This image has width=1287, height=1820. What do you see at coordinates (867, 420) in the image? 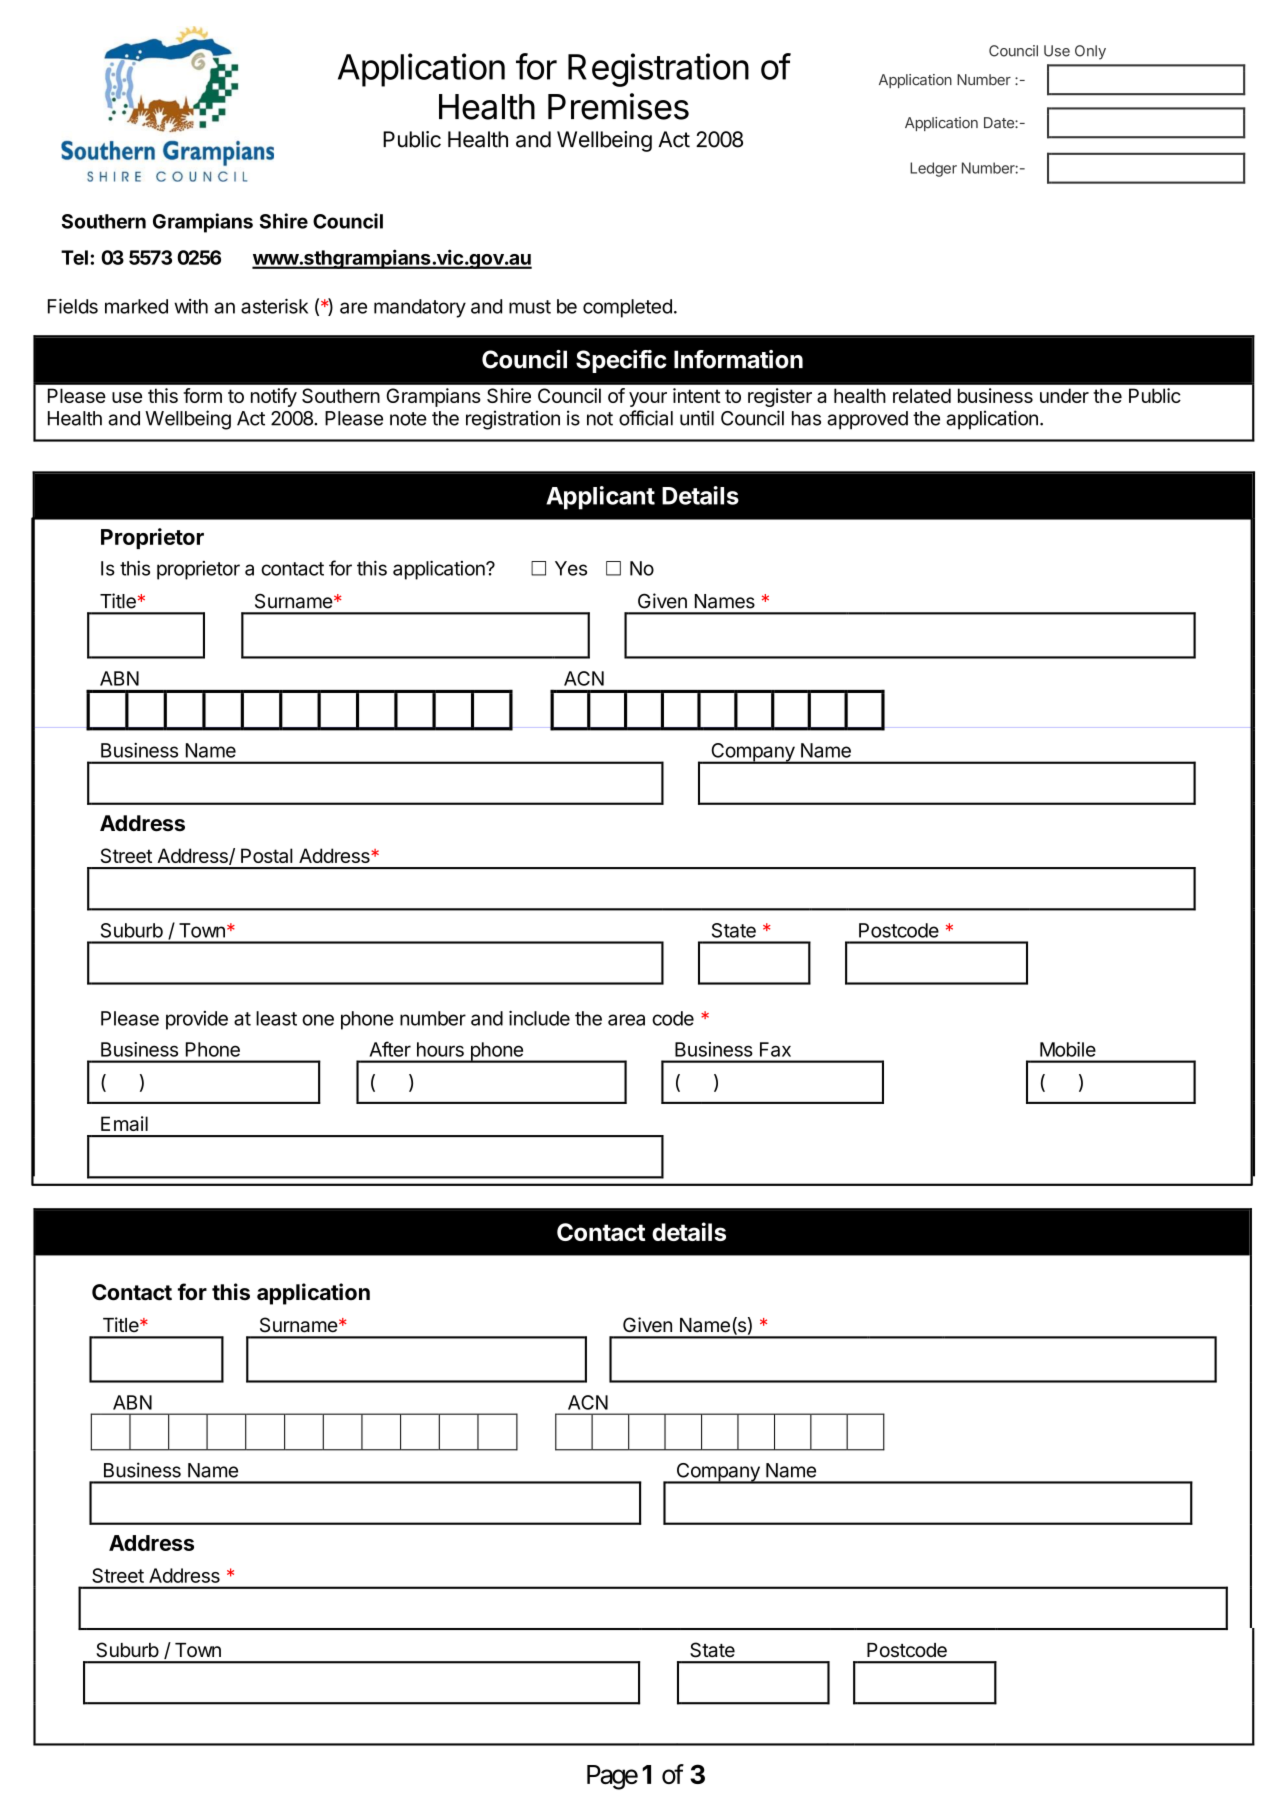
I see `approved` at bounding box center [867, 420].
